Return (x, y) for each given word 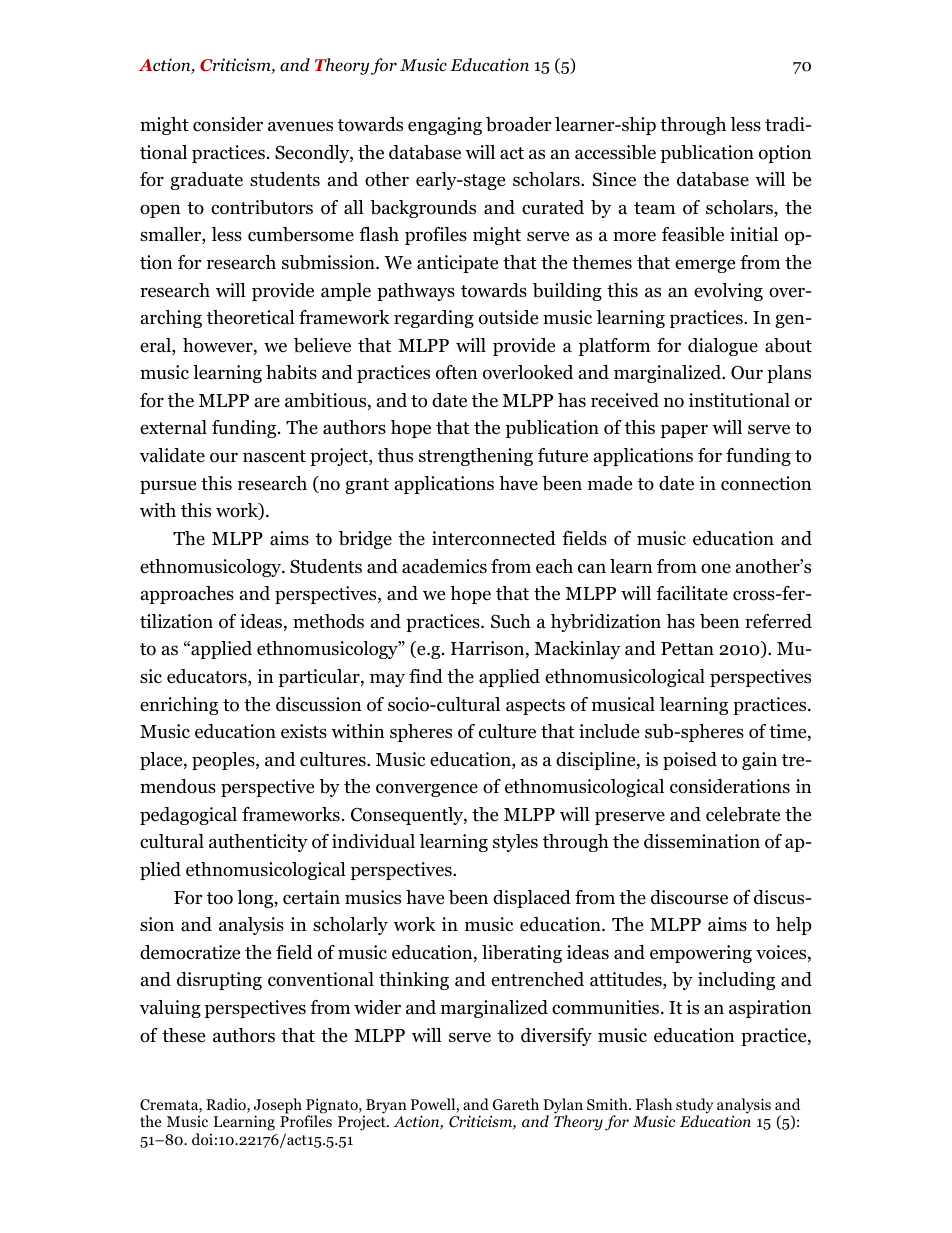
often (457, 372)
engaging (445, 126)
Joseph (278, 1107)
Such (511, 621)
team (655, 208)
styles (515, 843)
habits (291, 372)
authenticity (258, 843)
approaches (187, 595)
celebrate (743, 814)
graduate (206, 181)
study (695, 1107)
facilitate (692, 593)
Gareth (516, 1104)
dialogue (723, 347)
